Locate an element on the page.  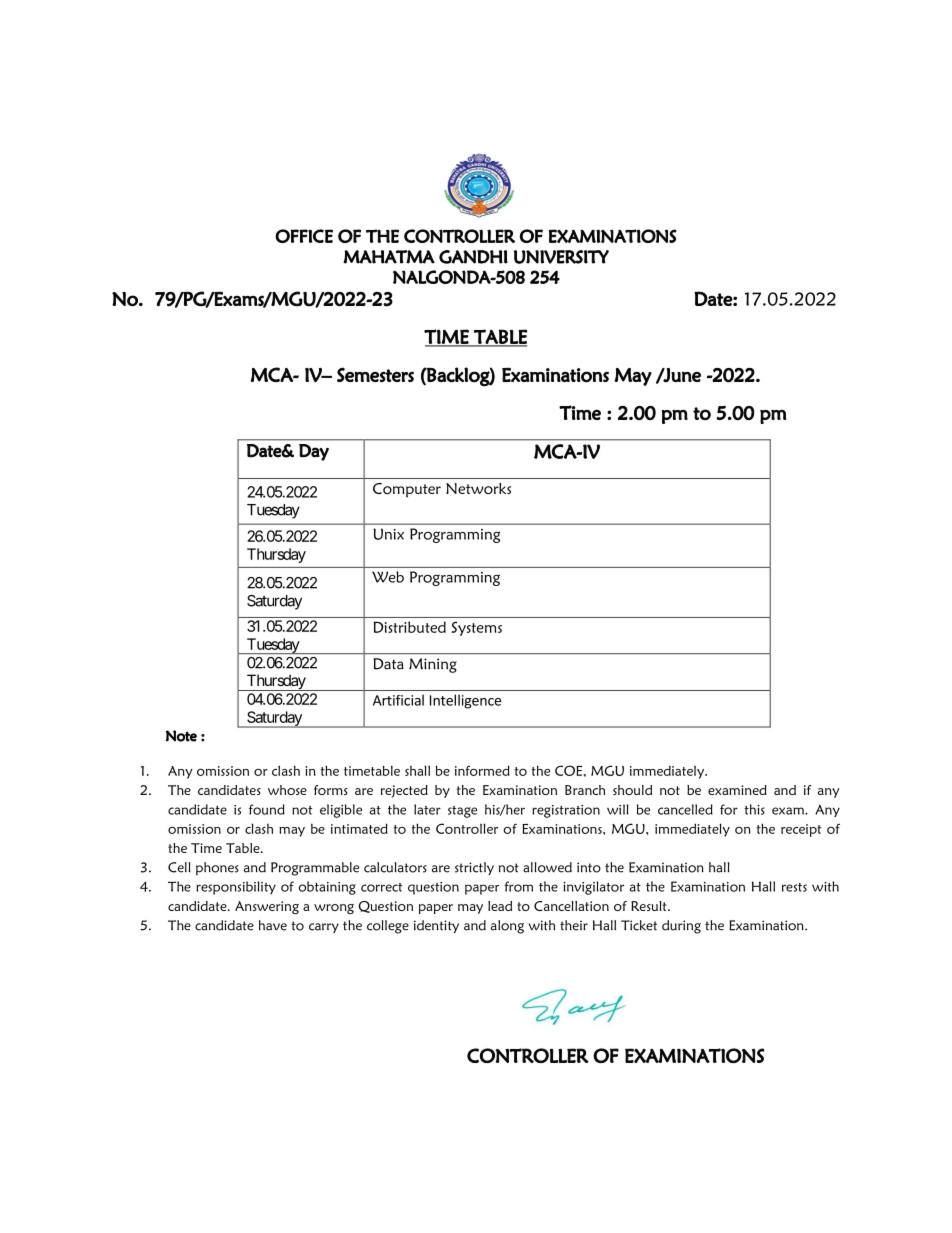
during is located at coordinates (681, 927).
